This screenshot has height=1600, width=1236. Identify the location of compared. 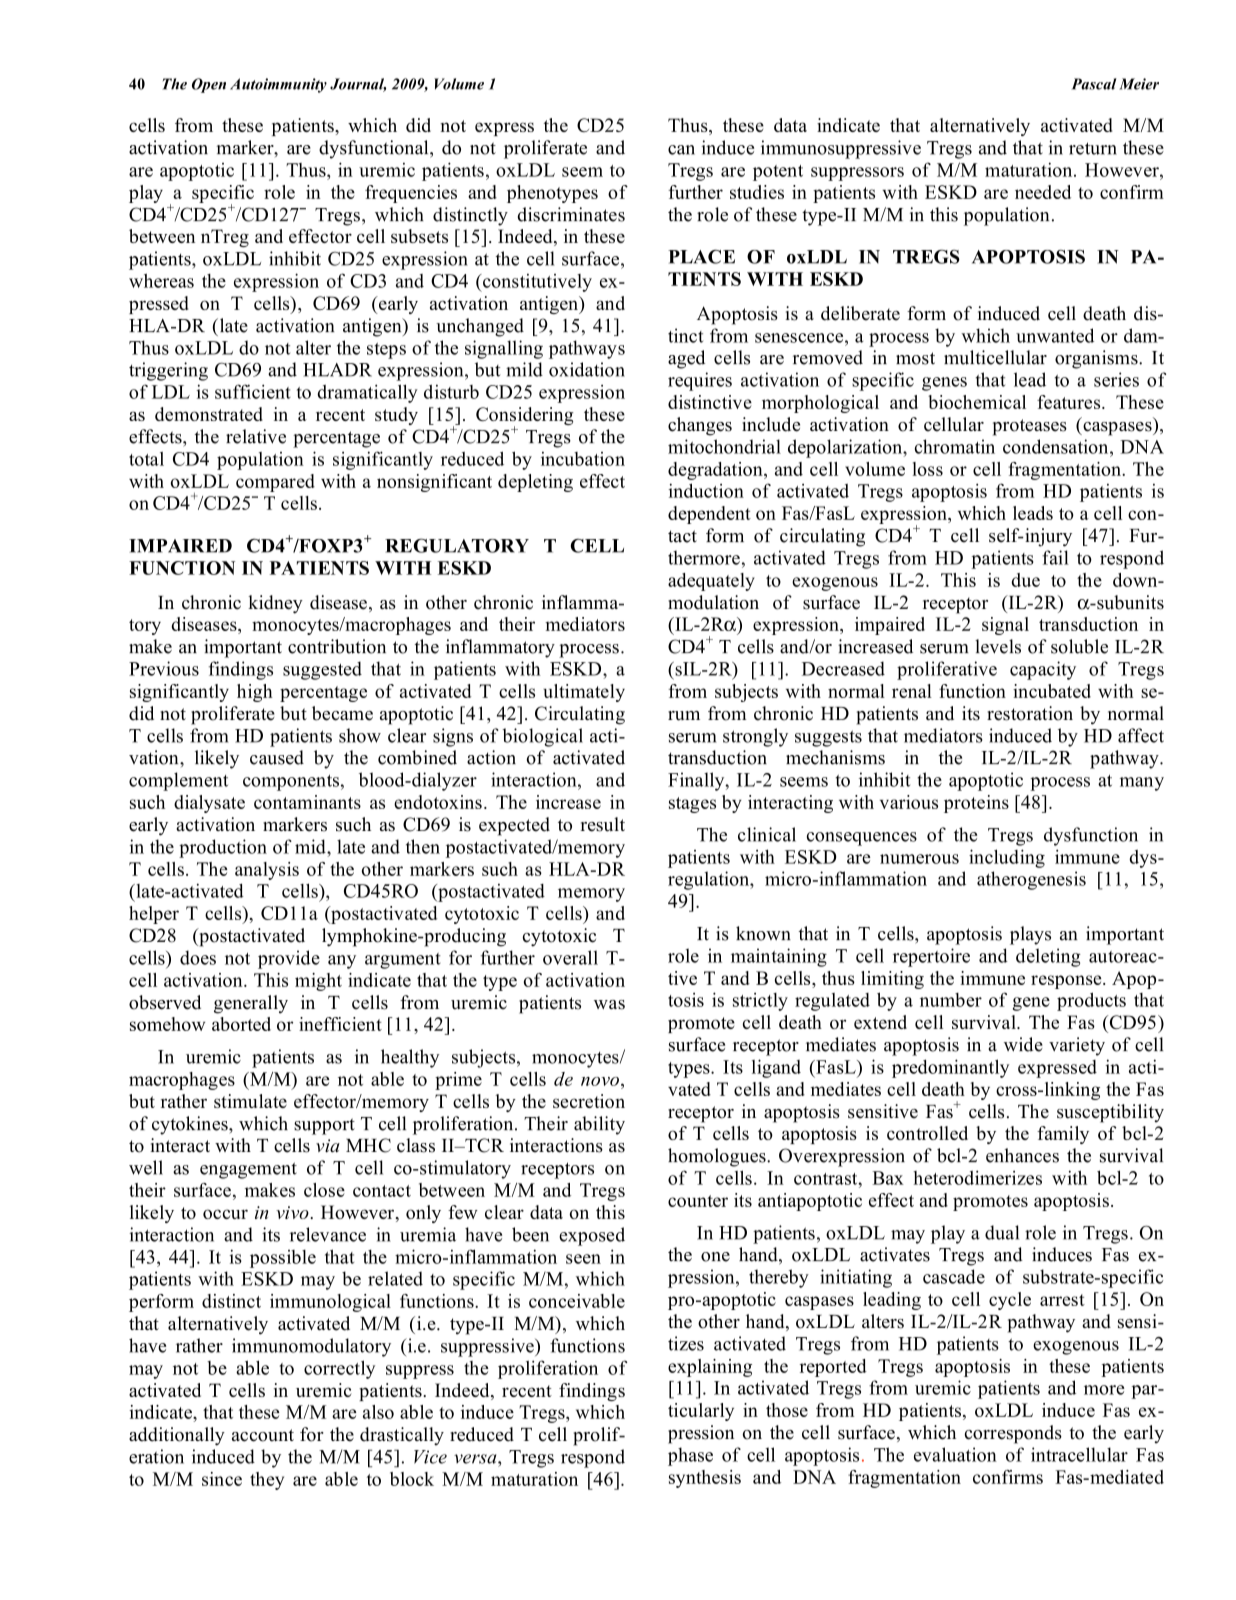
(275, 483).
